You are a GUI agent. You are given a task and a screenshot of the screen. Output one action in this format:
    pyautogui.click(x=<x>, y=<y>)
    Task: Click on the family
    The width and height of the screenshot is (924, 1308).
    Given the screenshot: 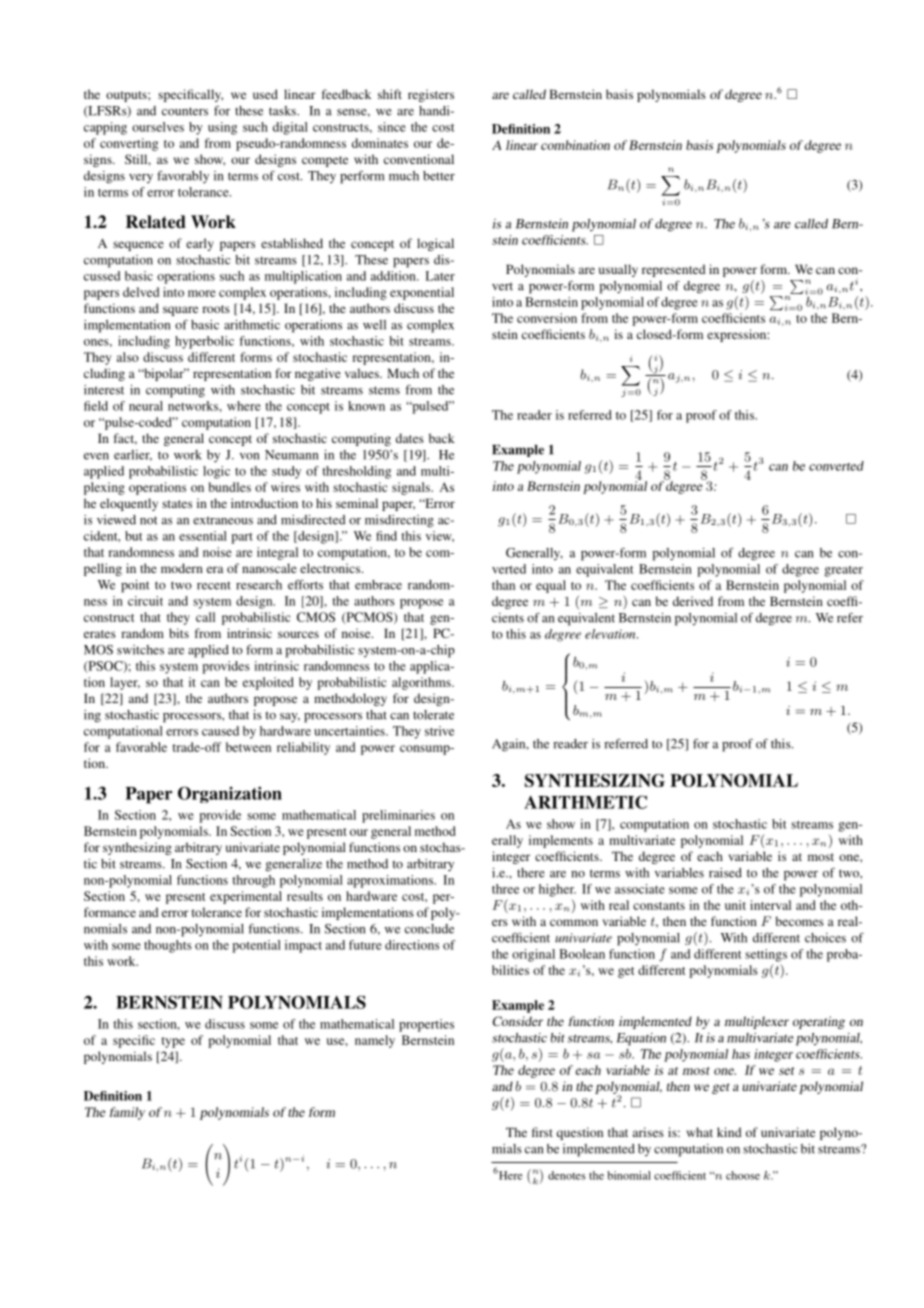 What is the action you would take?
    pyautogui.click(x=127, y=1113)
